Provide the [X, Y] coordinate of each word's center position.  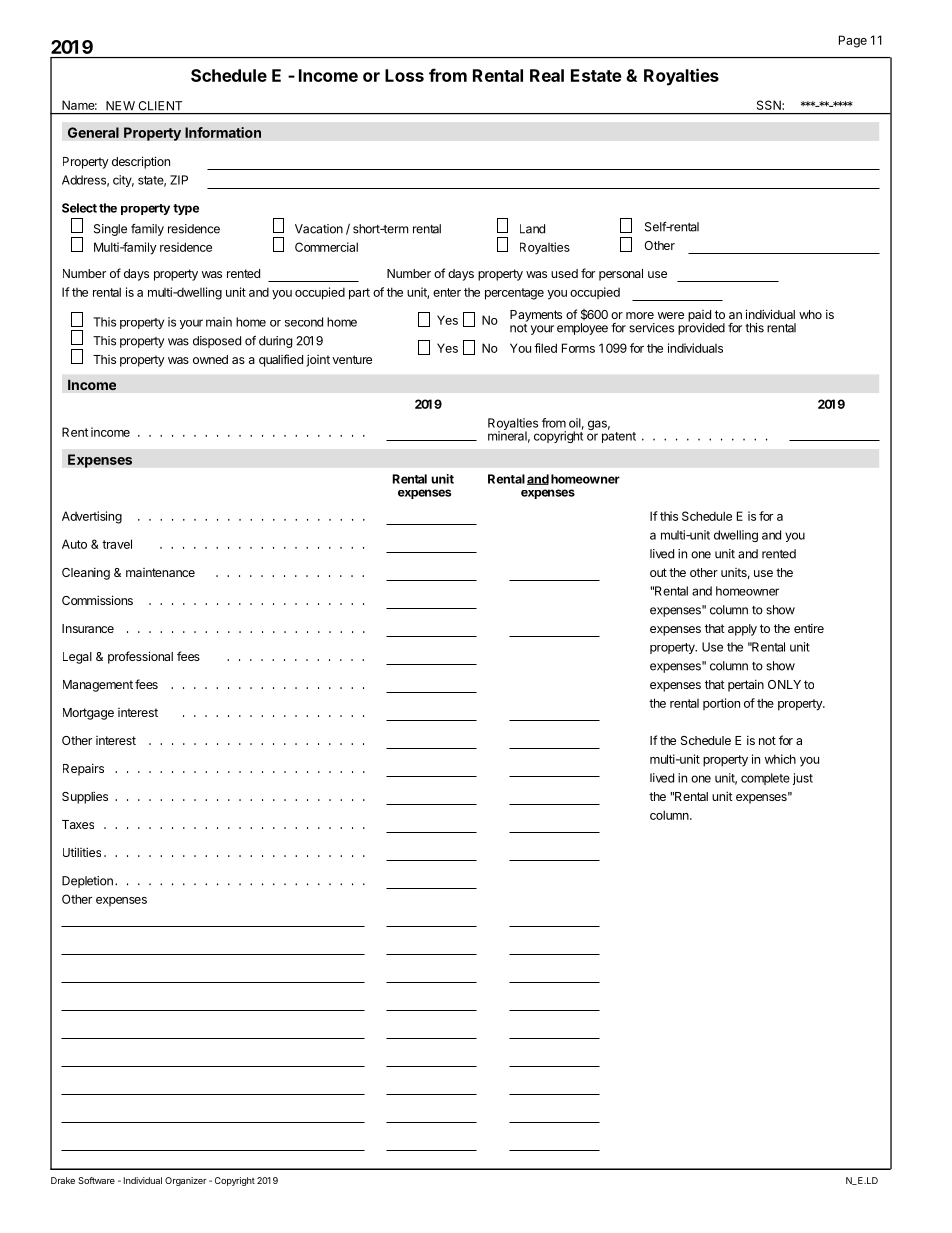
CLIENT [160, 106]
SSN [770, 105]
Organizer [186, 1181]
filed [545, 348]
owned [210, 359]
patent [619, 437]
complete [765, 779]
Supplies [85, 797]
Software [96, 1180]
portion [721, 704]
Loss [404, 75]
